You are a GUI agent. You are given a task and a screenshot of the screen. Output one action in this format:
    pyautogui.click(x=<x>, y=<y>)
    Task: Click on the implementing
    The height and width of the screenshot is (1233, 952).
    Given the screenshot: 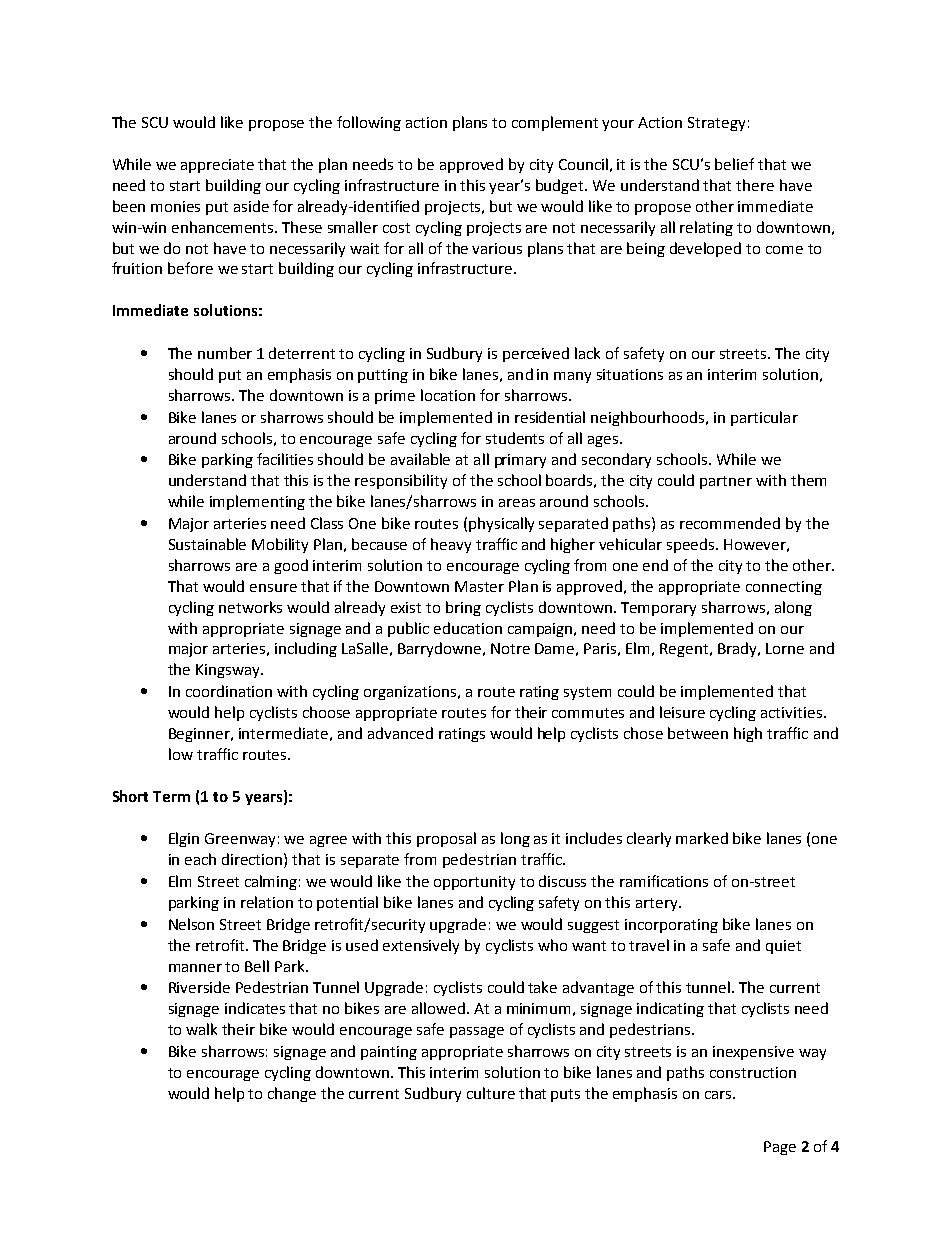 What is the action you would take?
    pyautogui.click(x=257, y=502)
